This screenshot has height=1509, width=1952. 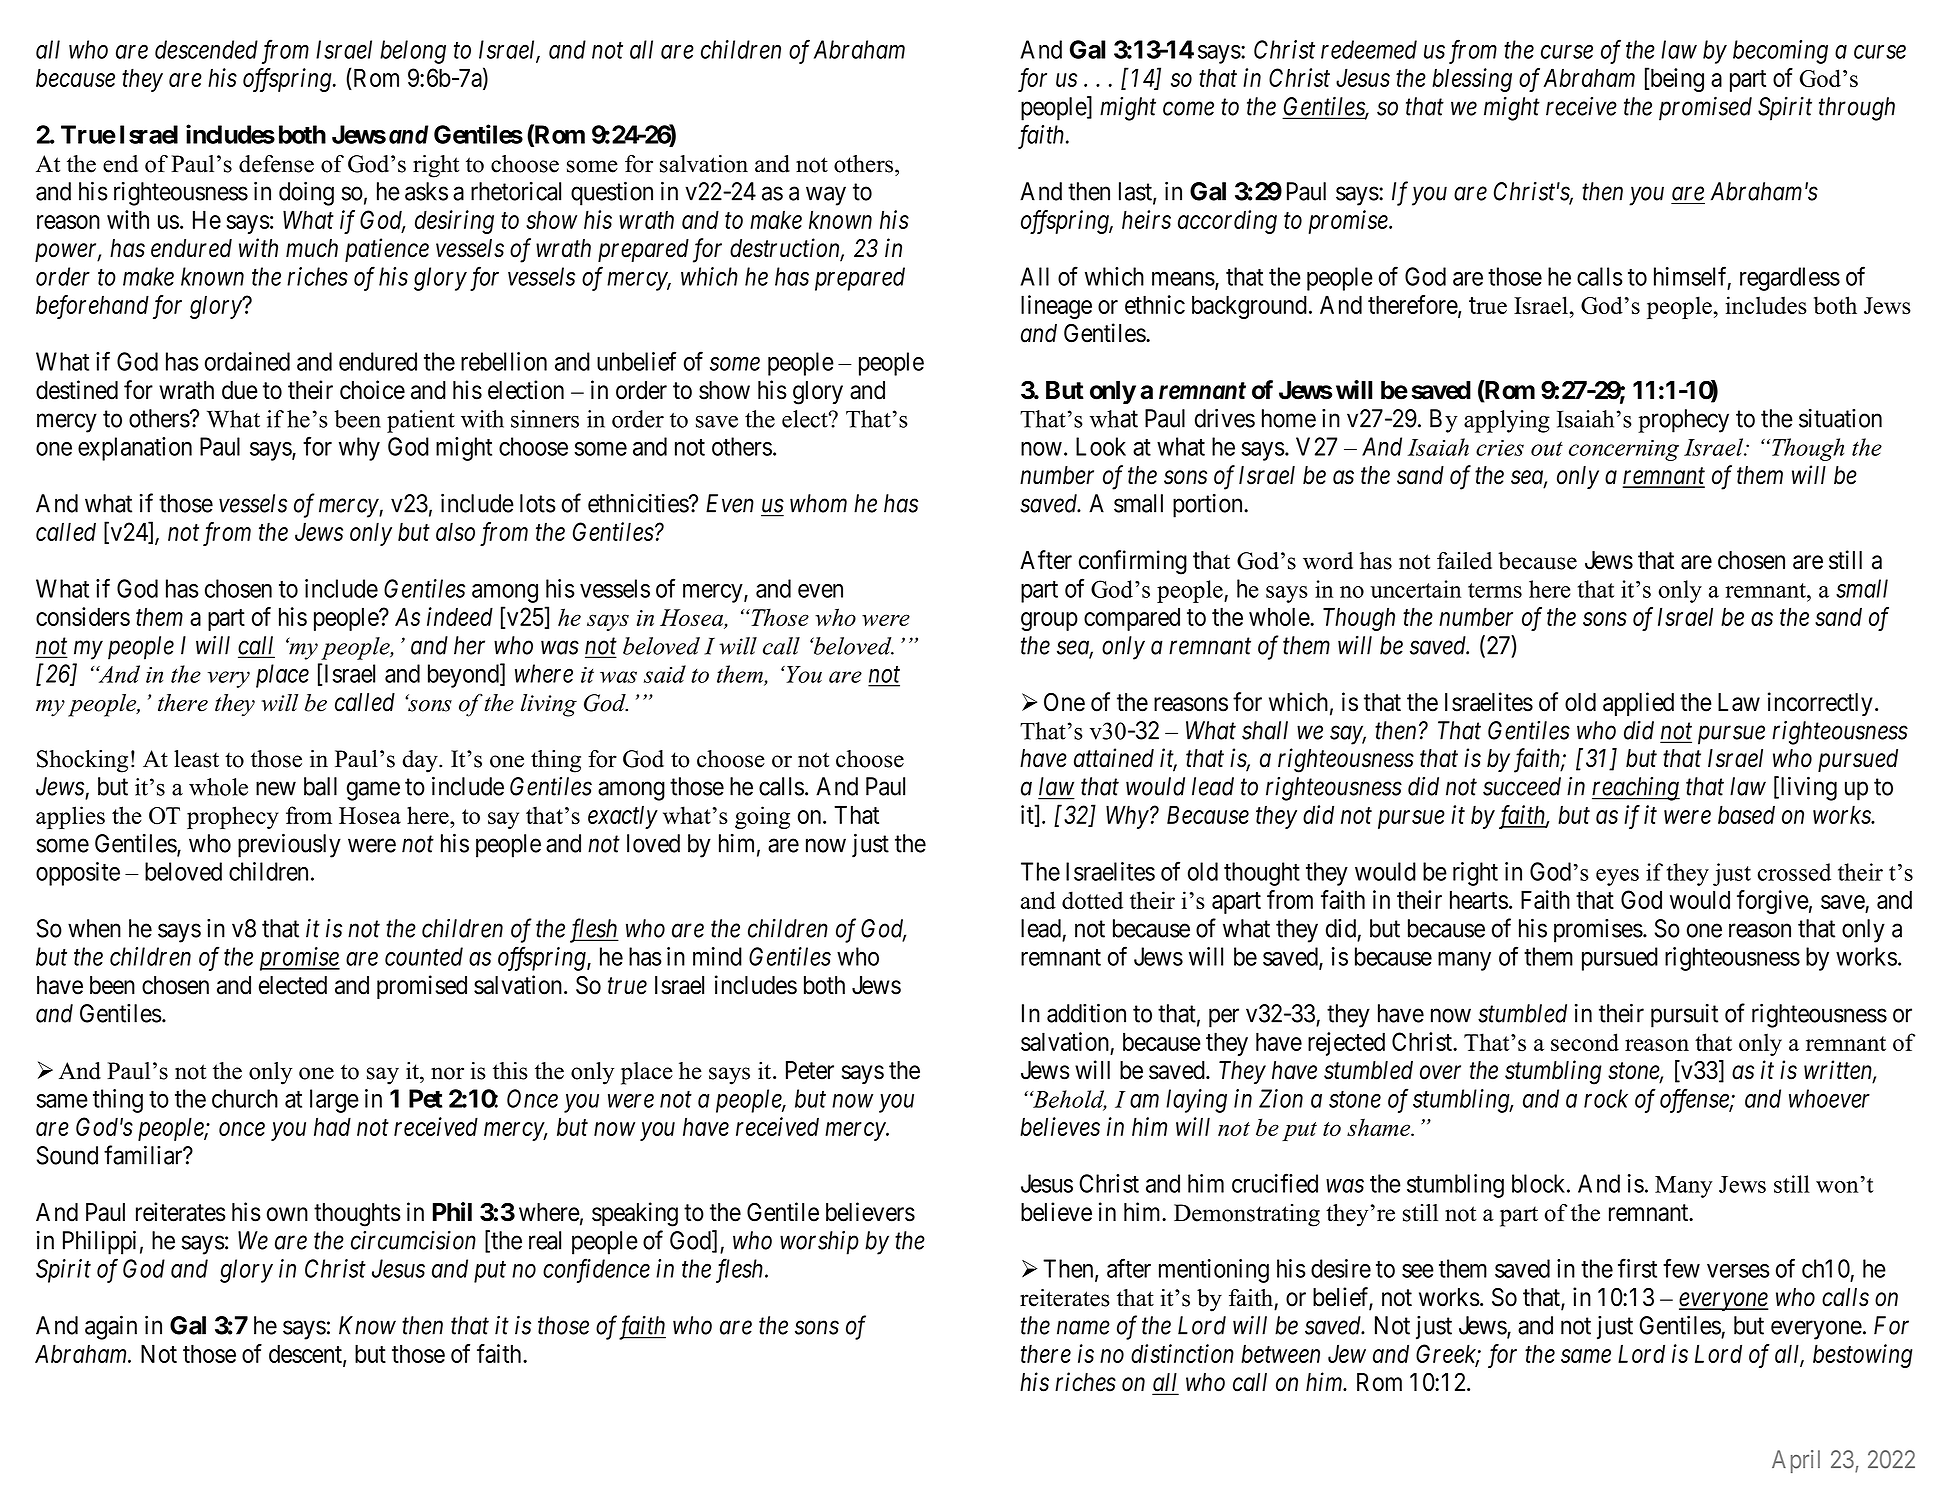 What do you see at coordinates (276, 789) in the screenshot?
I see `new` at bounding box center [276, 789].
